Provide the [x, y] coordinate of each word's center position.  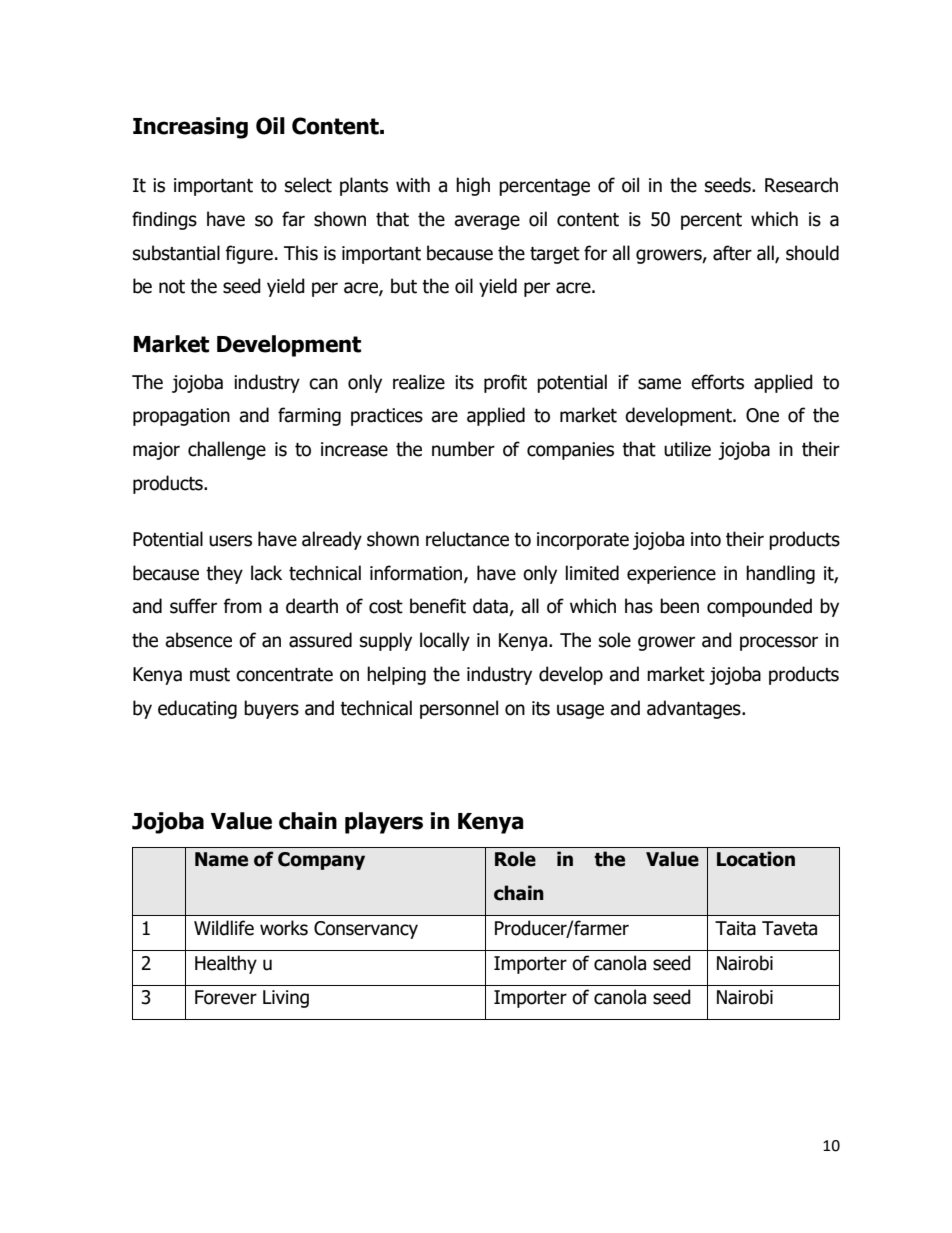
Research [801, 185]
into [706, 539]
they [224, 574]
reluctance [467, 539]
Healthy [226, 964]
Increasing [190, 128]
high [473, 186]
